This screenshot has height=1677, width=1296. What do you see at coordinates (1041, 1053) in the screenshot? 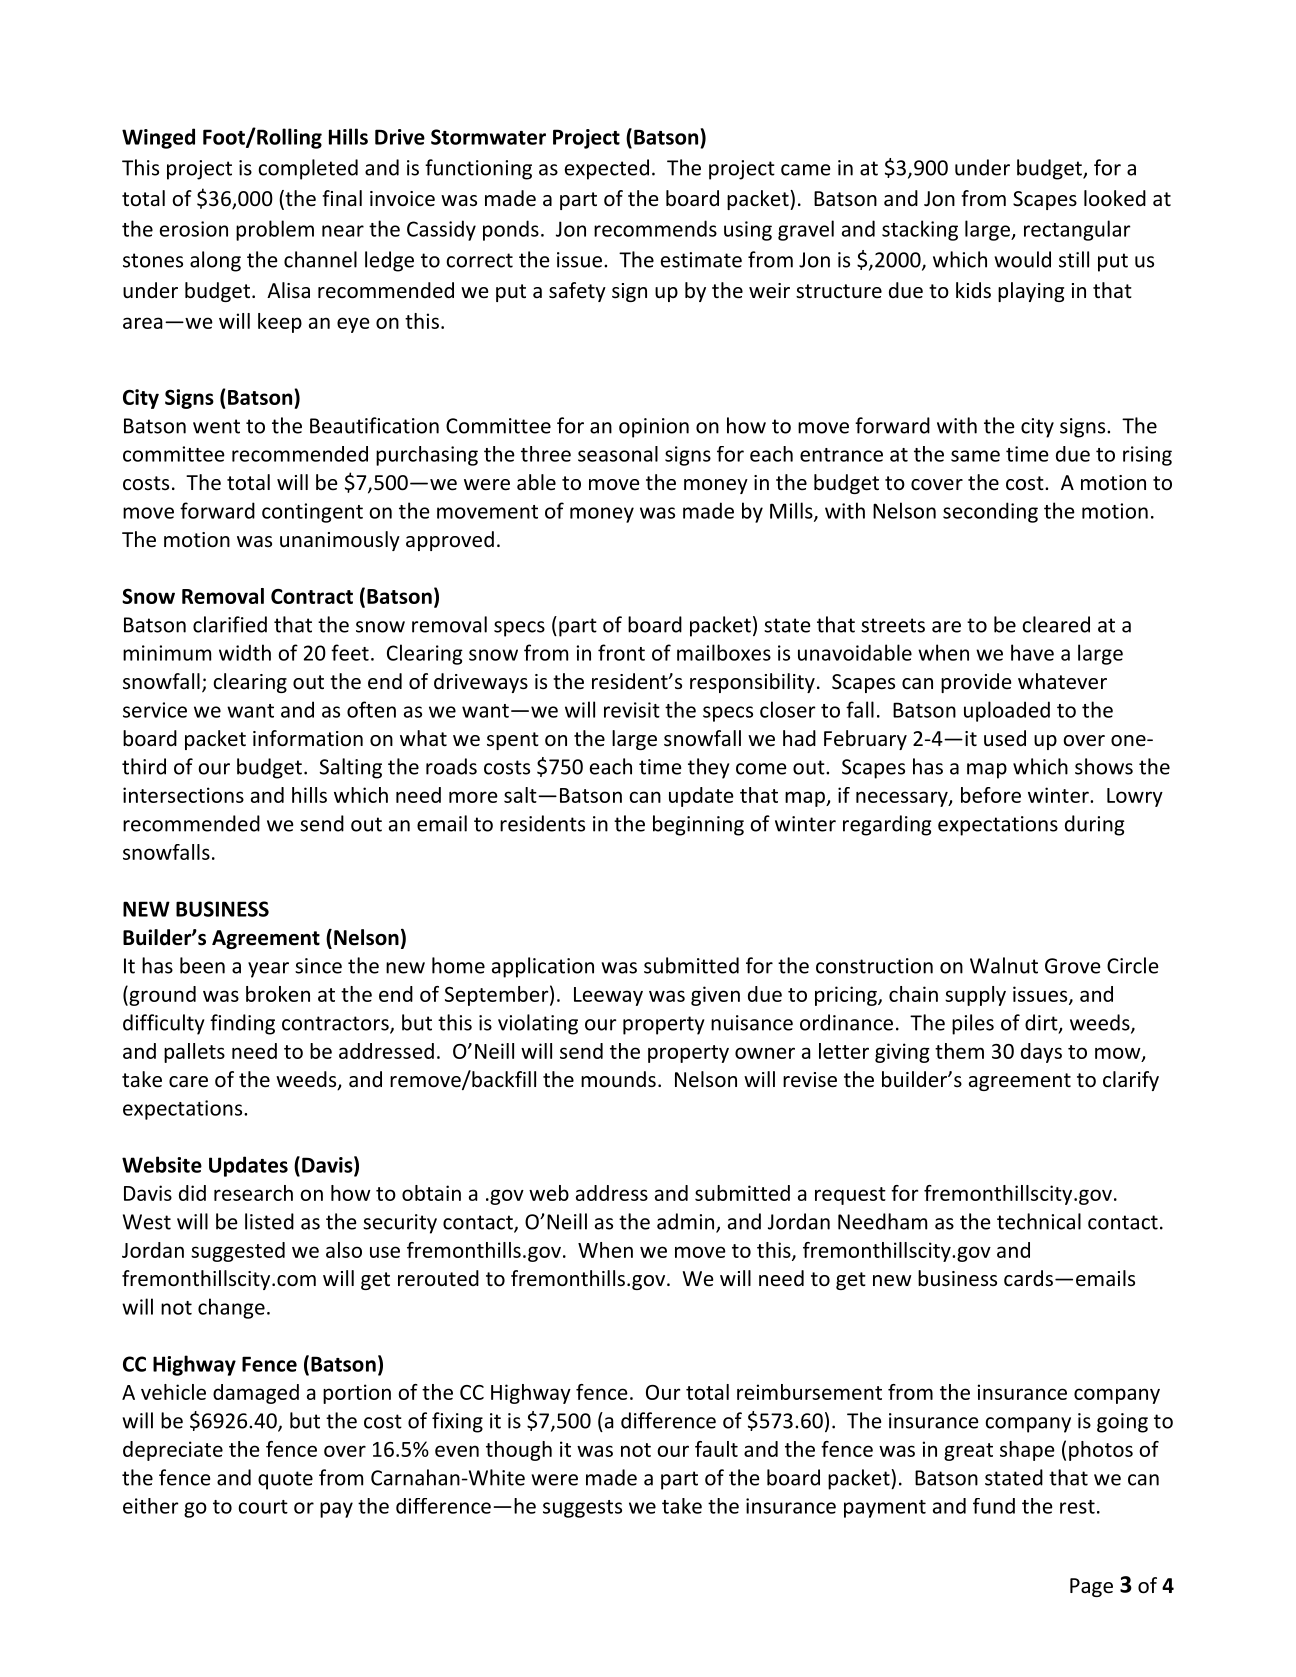
I see `days` at bounding box center [1041, 1053].
